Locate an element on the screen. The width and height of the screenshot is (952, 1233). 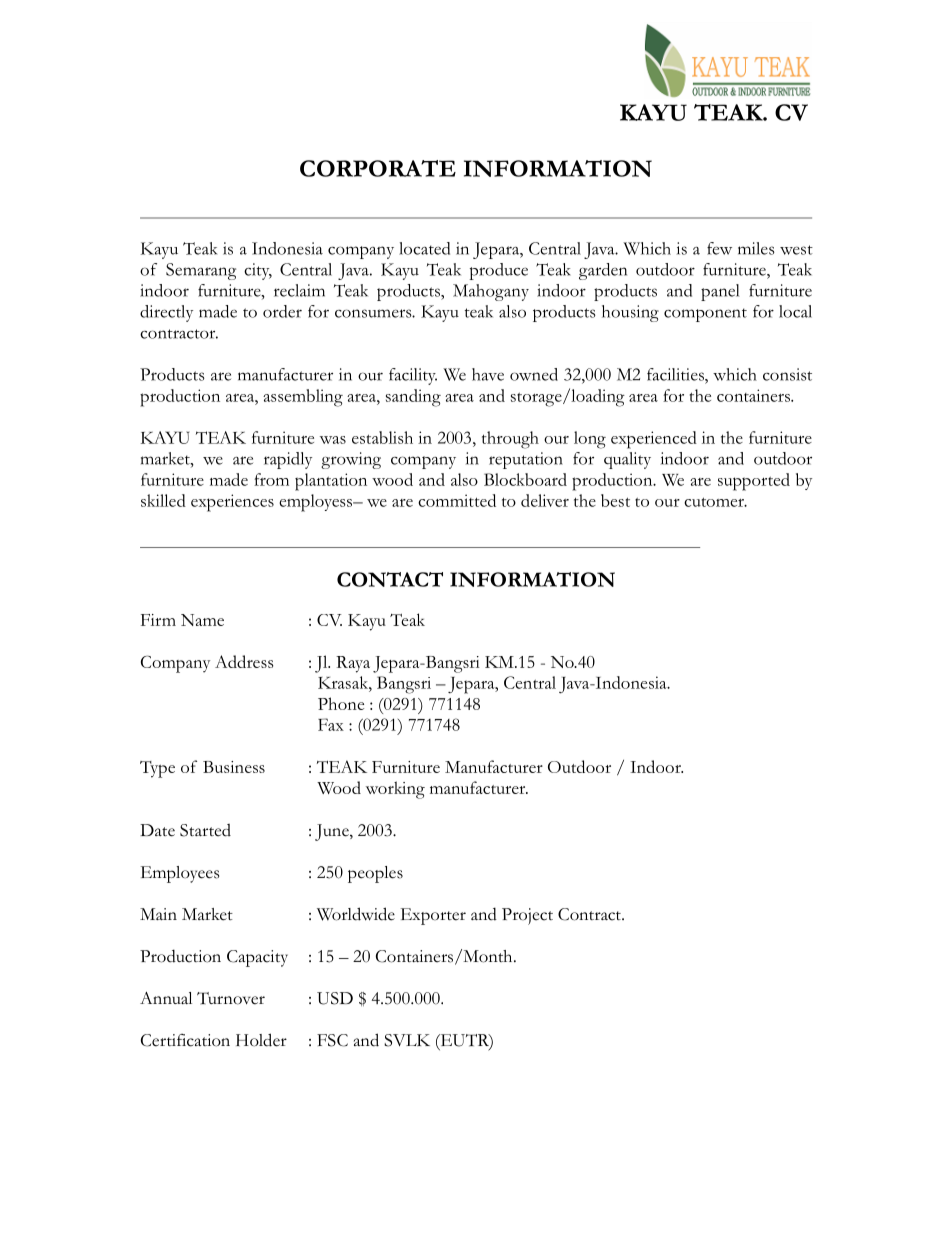
Turnover is located at coordinates (231, 998).
